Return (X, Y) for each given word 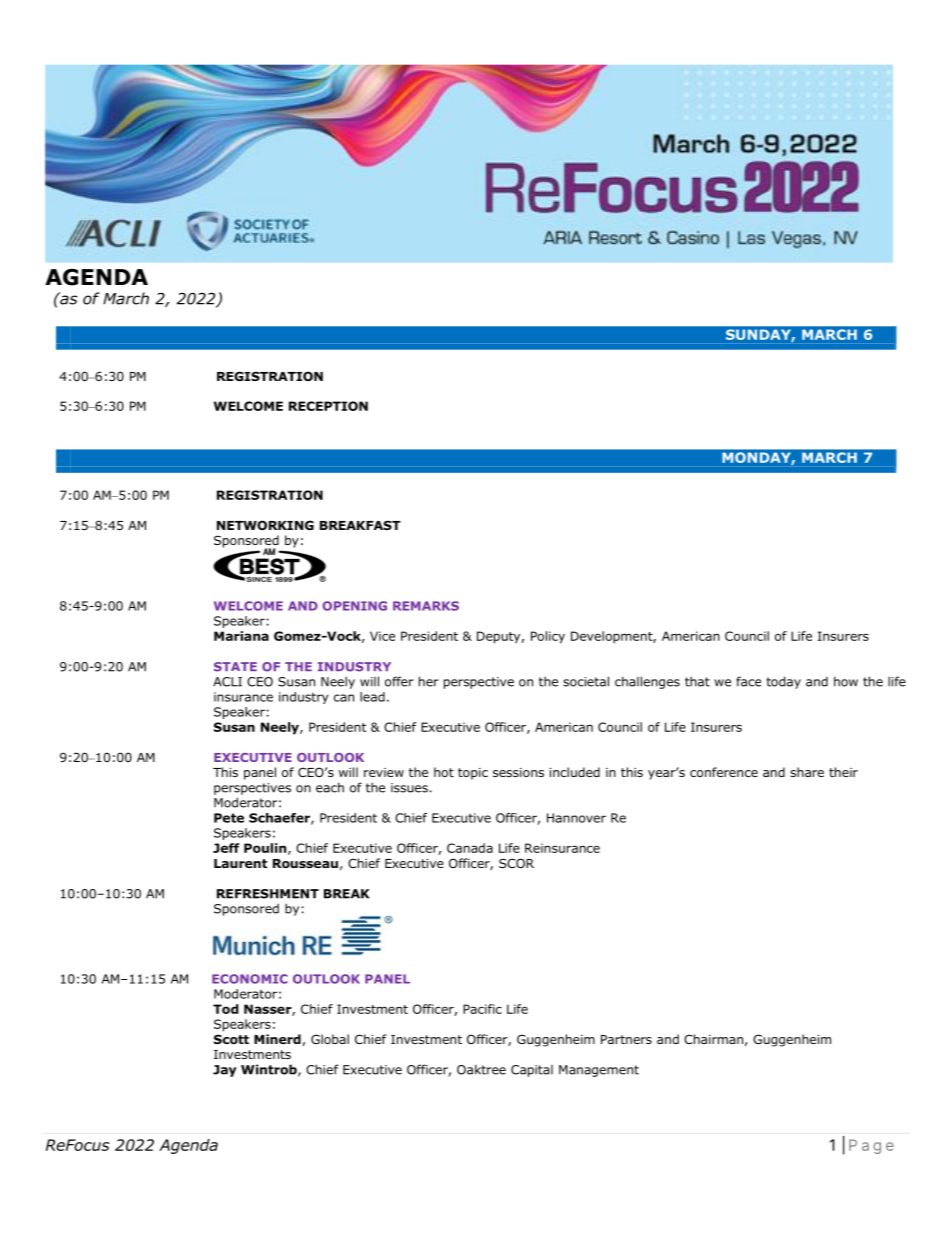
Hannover (576, 818)
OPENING (354, 606)
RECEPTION (328, 406)
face (748, 681)
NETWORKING (265, 525)
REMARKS (426, 606)
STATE (235, 667)
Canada (470, 848)
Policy (548, 637)
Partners (626, 1039)
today (783, 682)
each (330, 787)
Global (330, 1039)
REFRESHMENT (268, 894)
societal (586, 681)
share (807, 772)
